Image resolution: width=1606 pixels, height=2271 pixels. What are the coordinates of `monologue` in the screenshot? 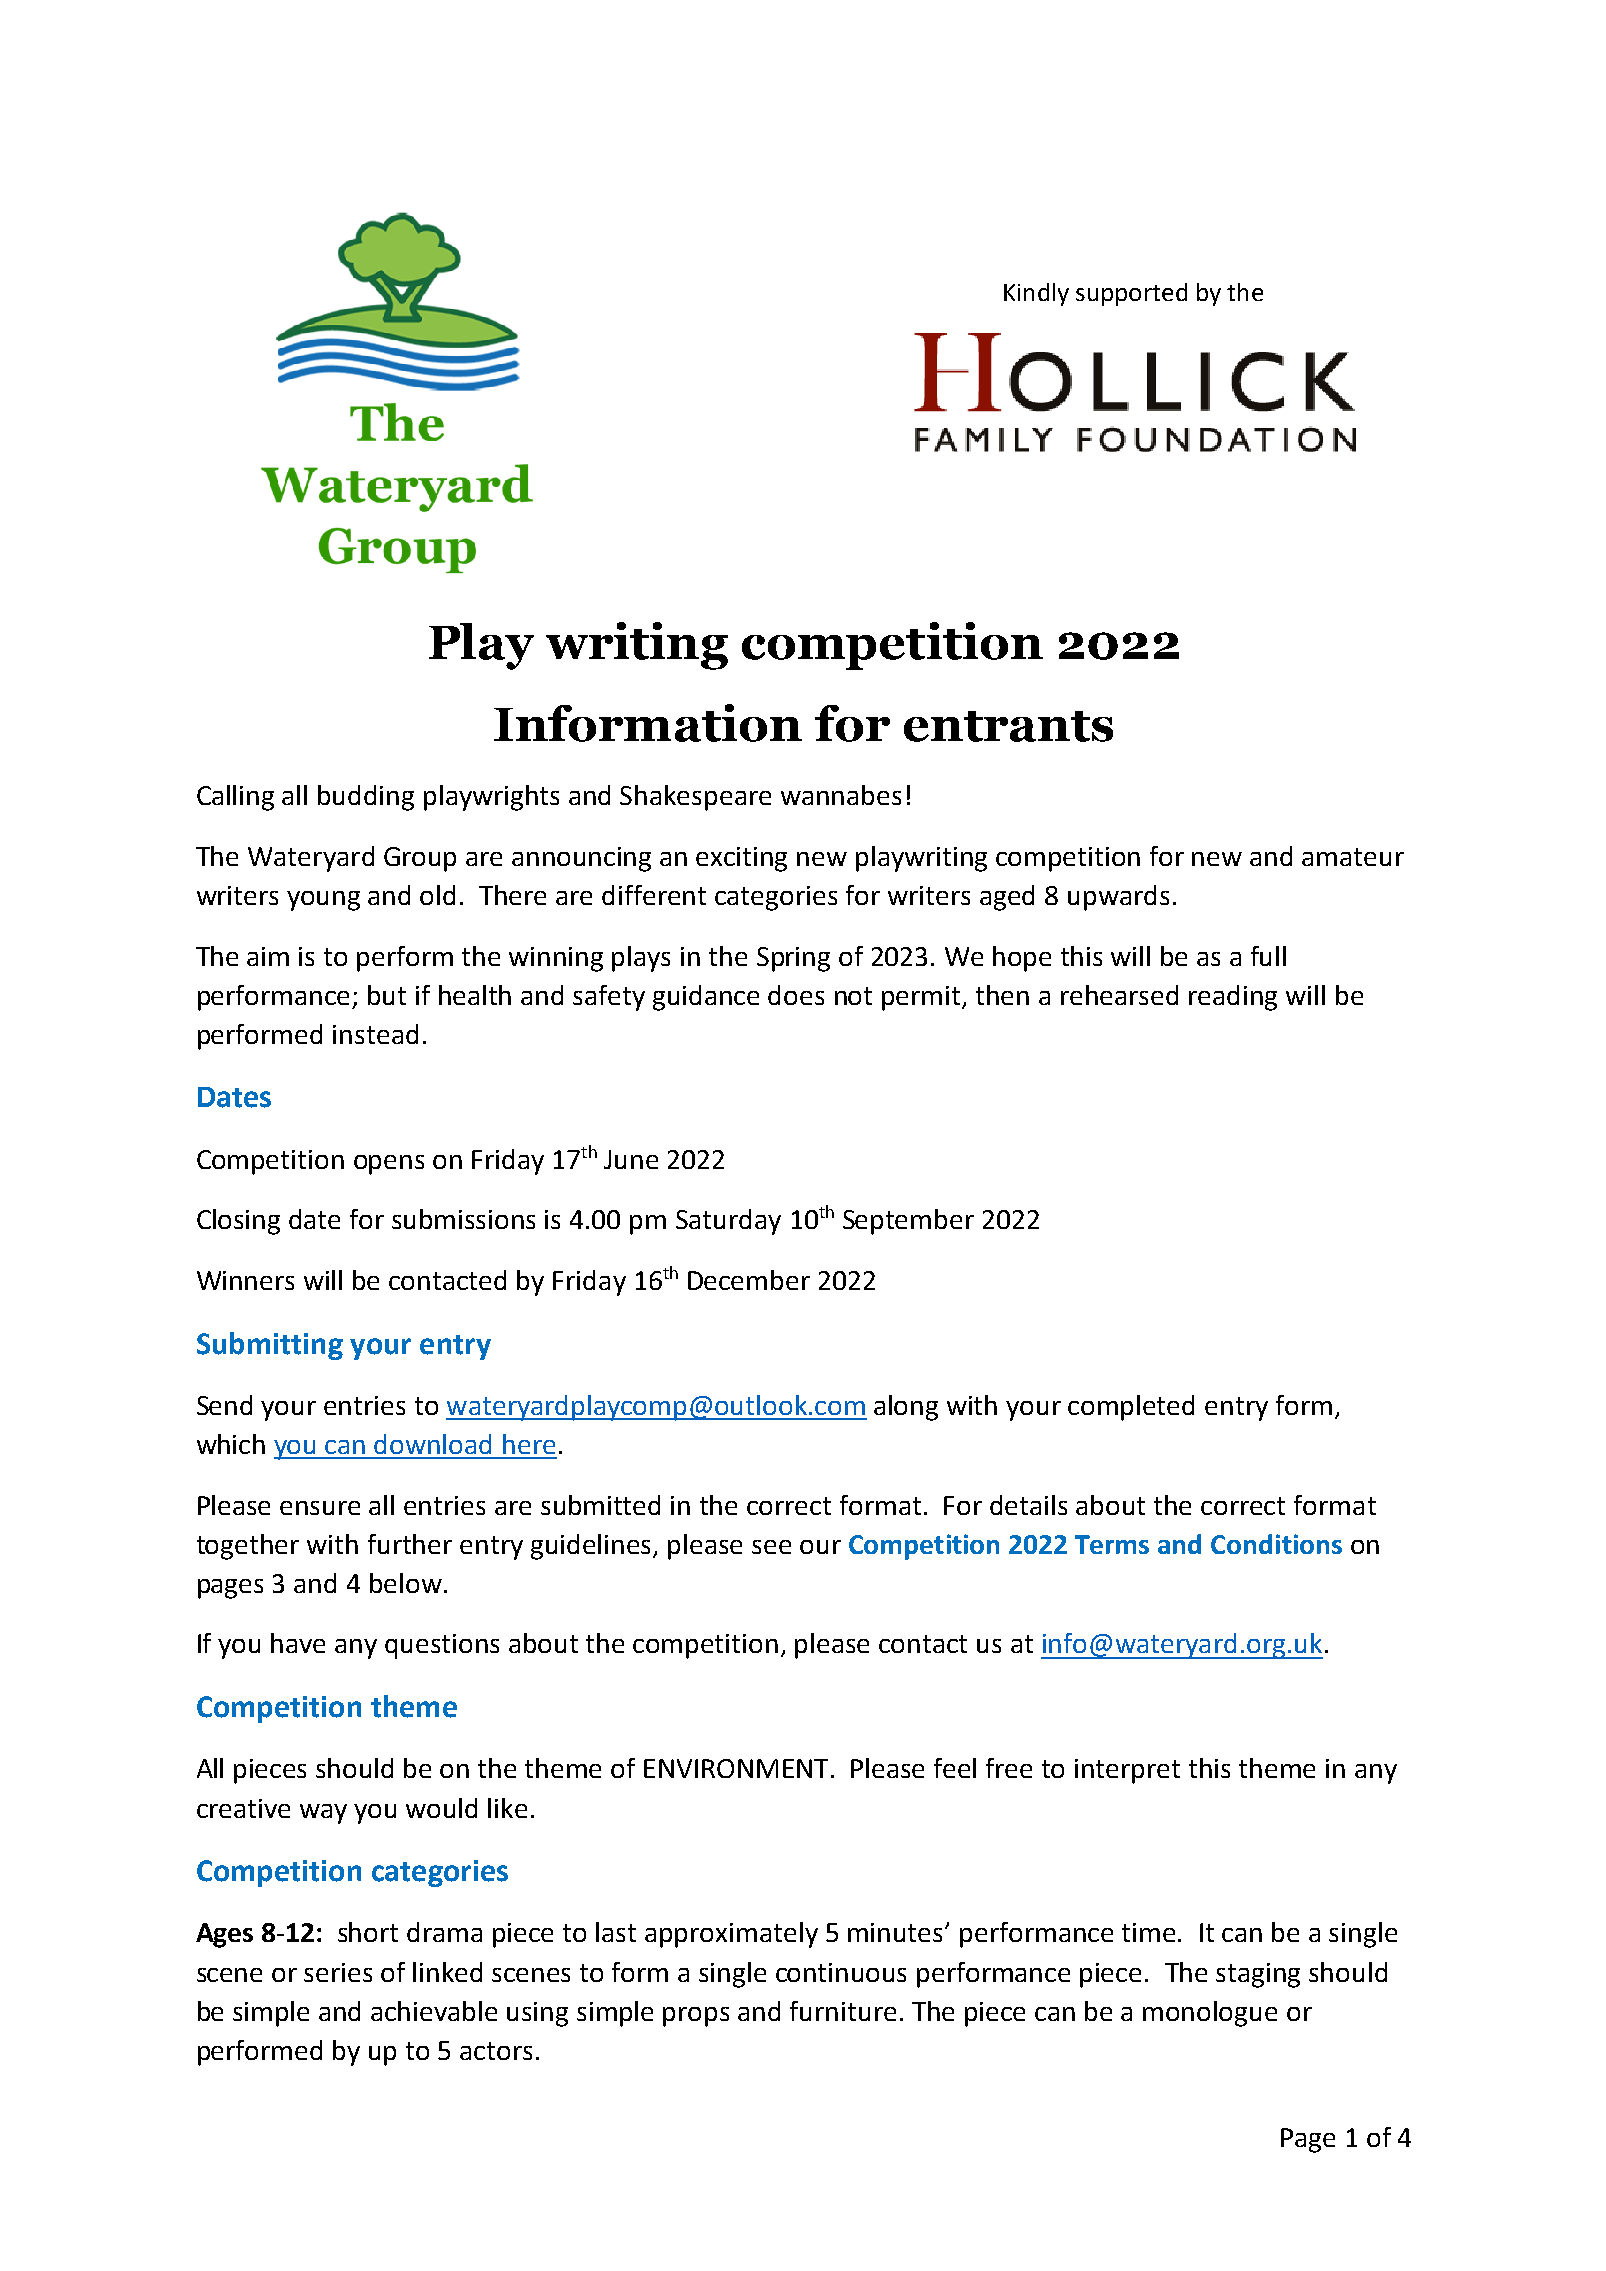 It's located at (1210, 2014).
